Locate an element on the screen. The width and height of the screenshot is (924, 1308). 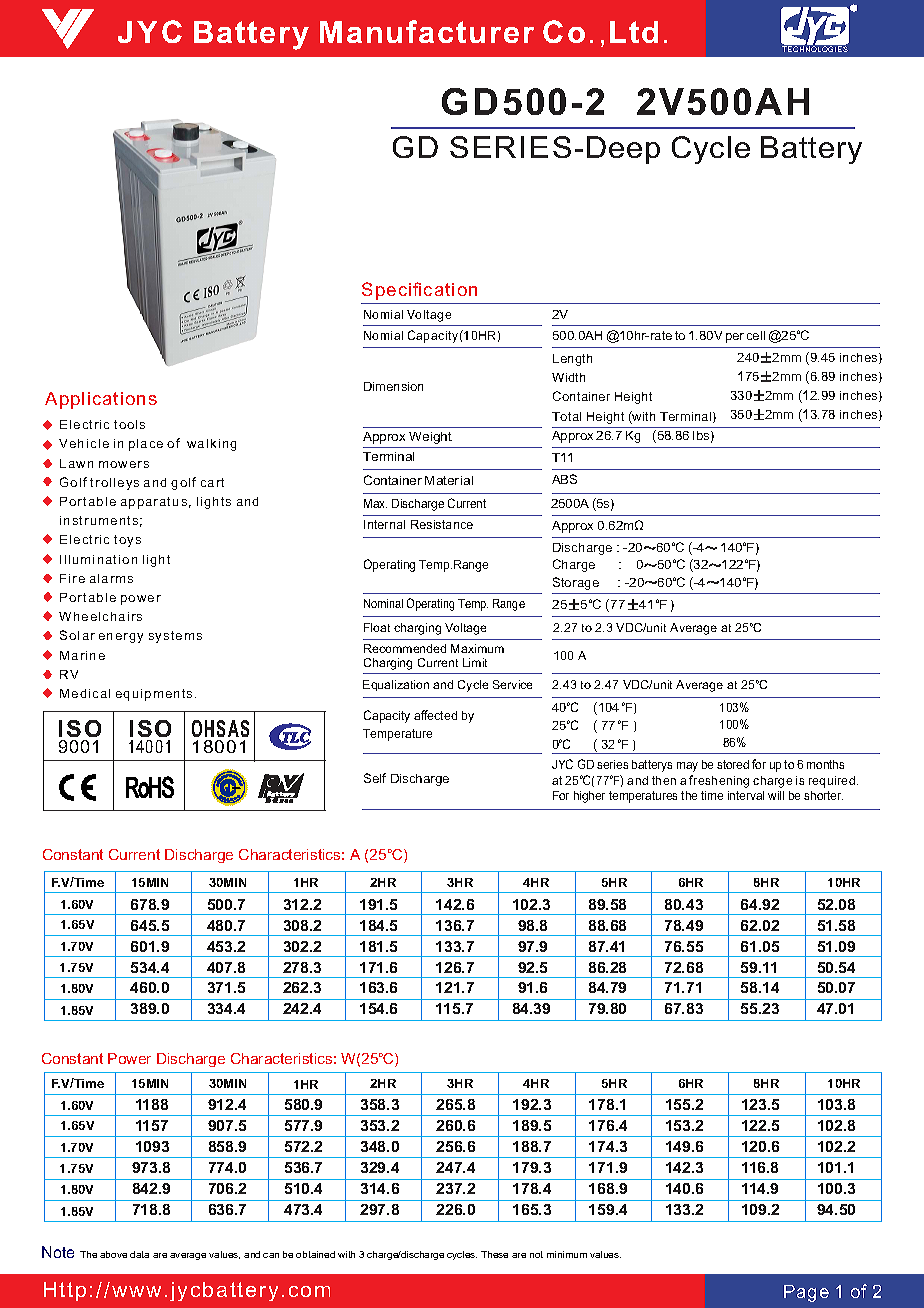
Self is located at coordinates (375, 778).
